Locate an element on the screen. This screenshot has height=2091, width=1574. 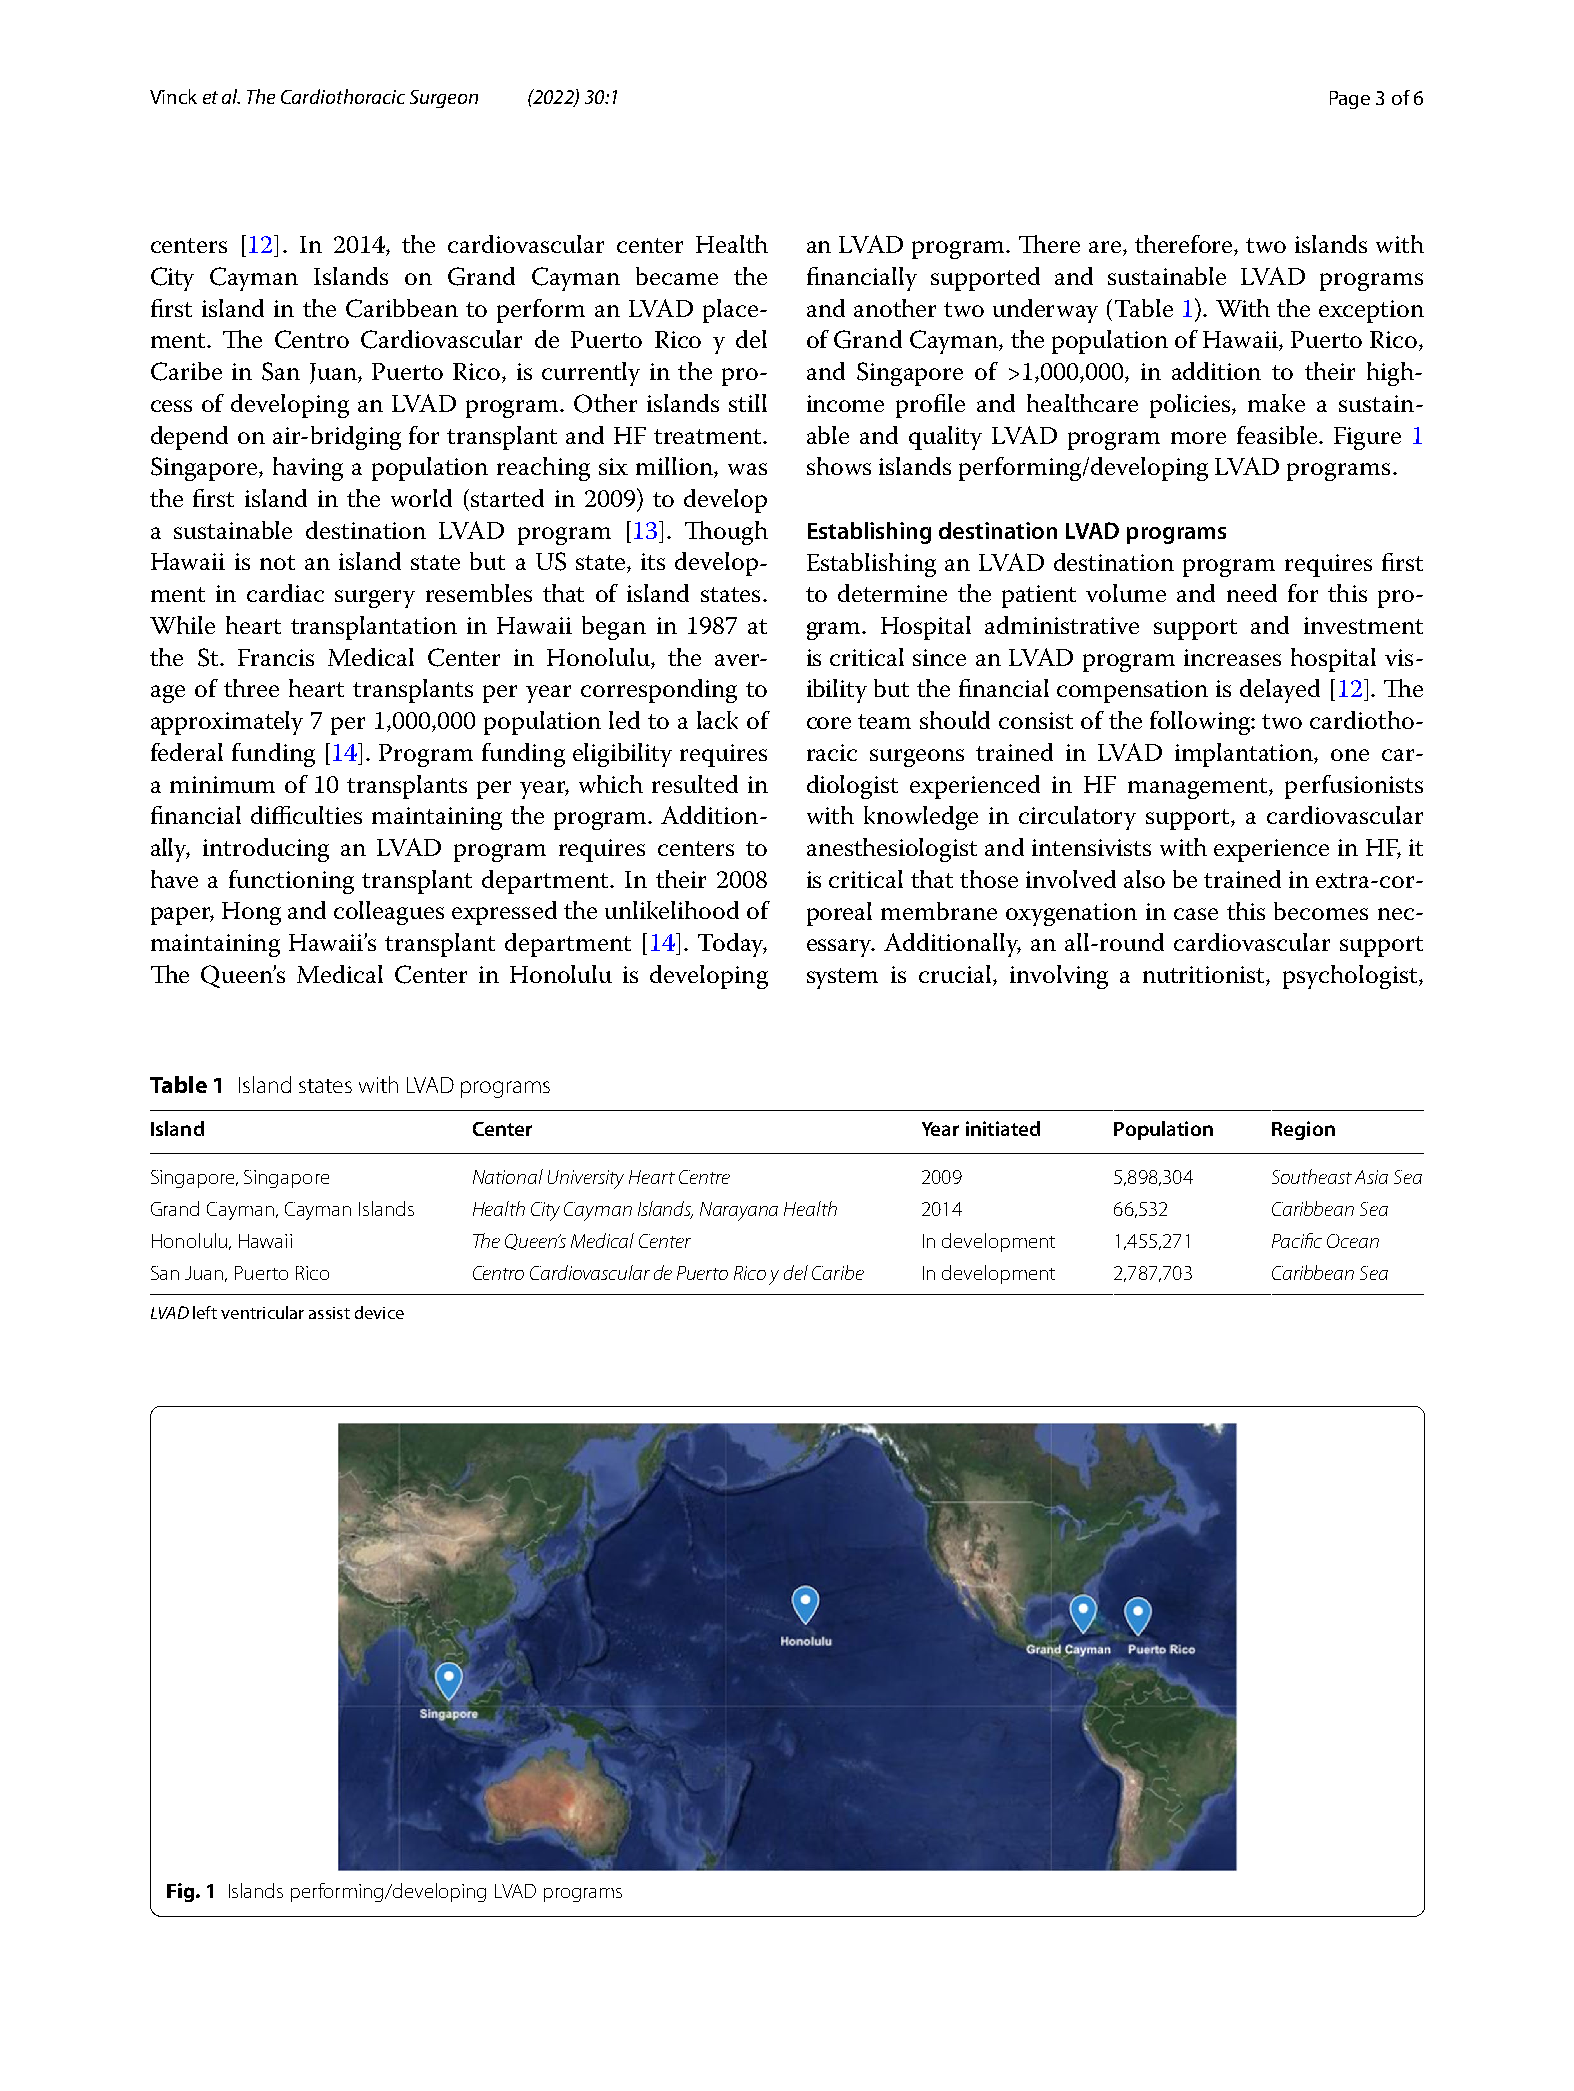
Hong is located at coordinates (251, 913).
